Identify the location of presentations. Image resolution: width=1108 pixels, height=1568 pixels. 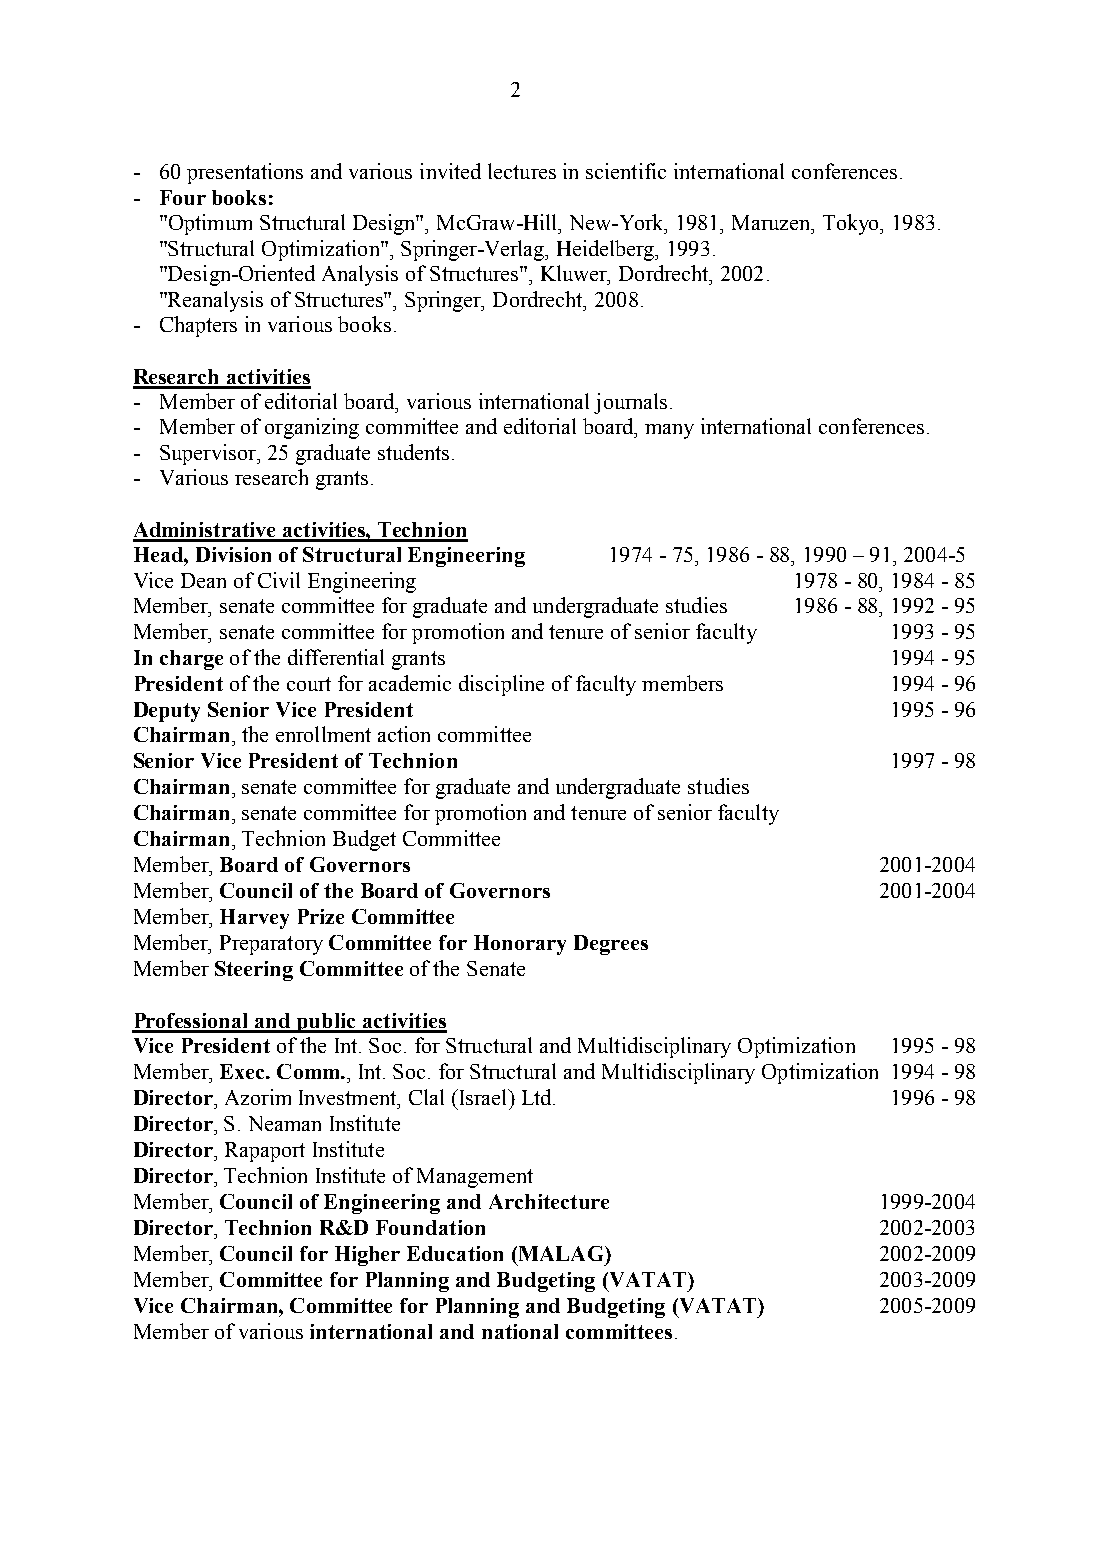
(245, 173).
